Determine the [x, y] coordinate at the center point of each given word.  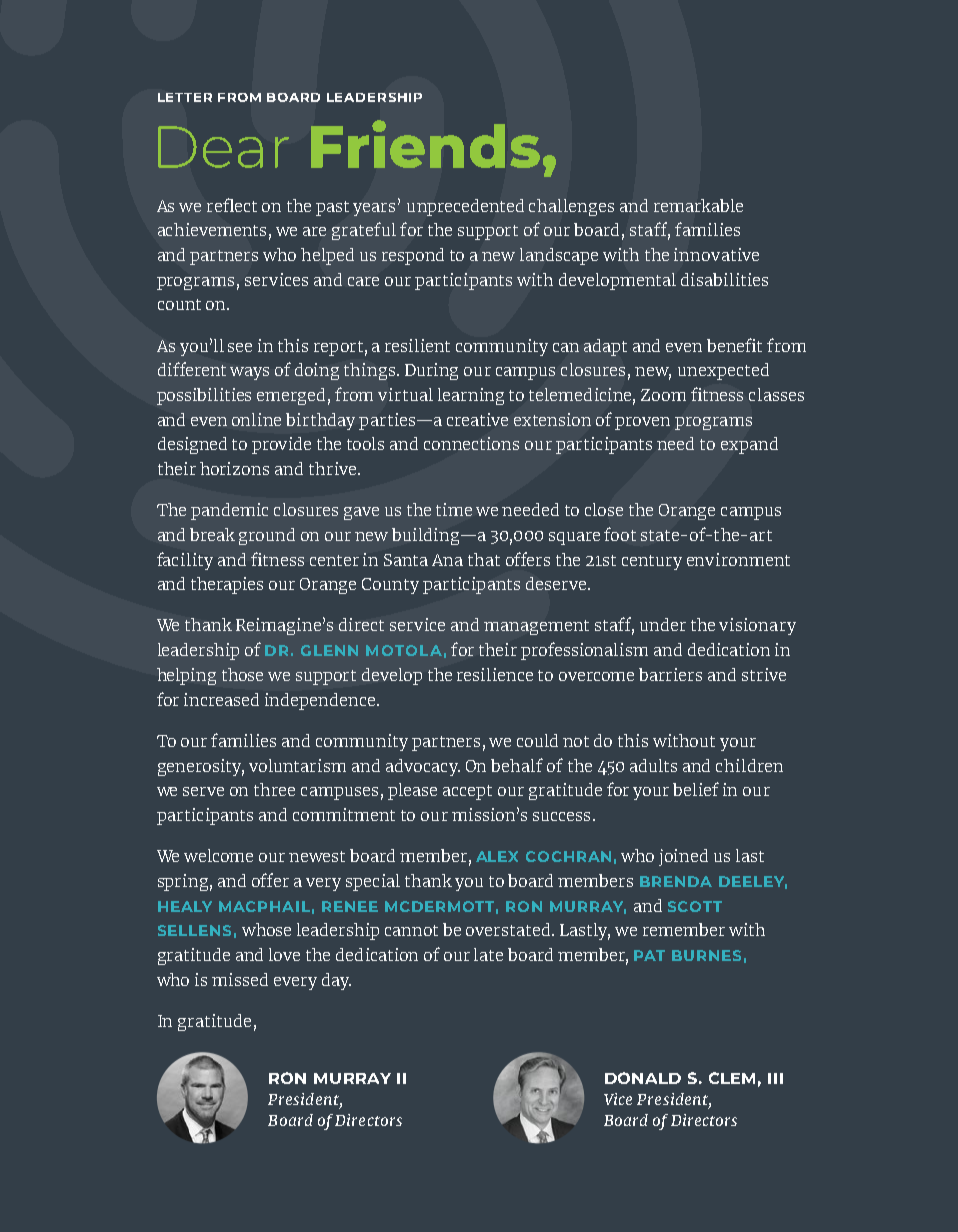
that [484, 559]
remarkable [698, 205]
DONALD [643, 1078]
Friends [425, 144]
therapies [227, 585]
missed [240, 979]
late [488, 954]
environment [738, 559]
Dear [223, 147]
